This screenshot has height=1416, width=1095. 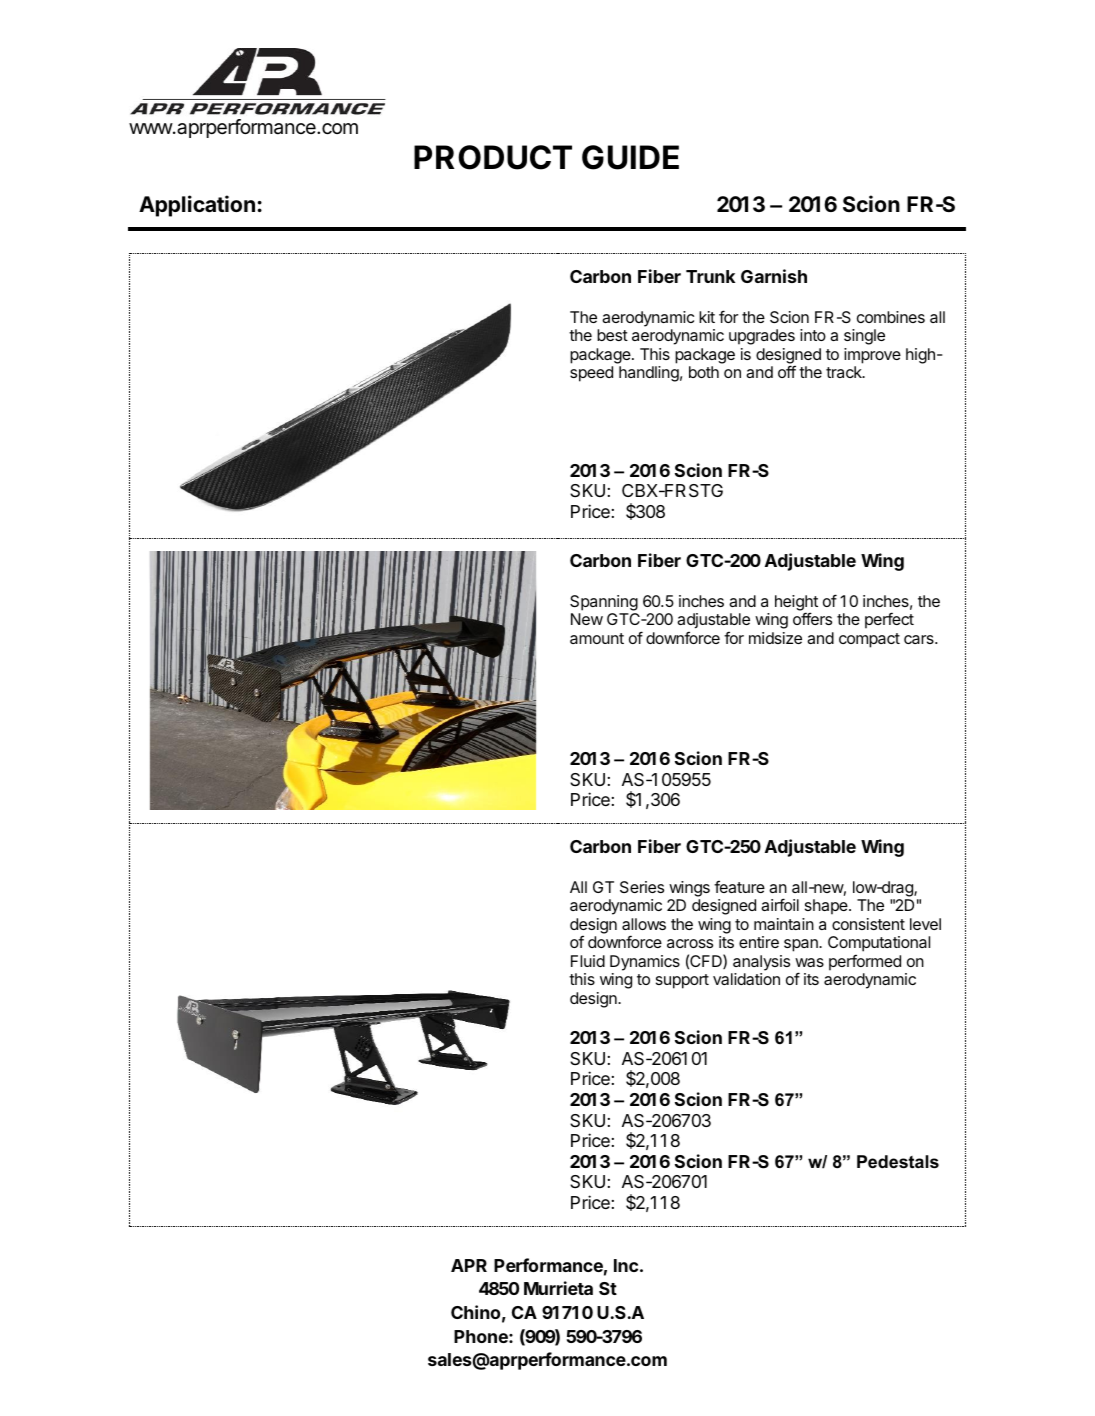 I want to click on PRODUCT, so click(x=493, y=157).
